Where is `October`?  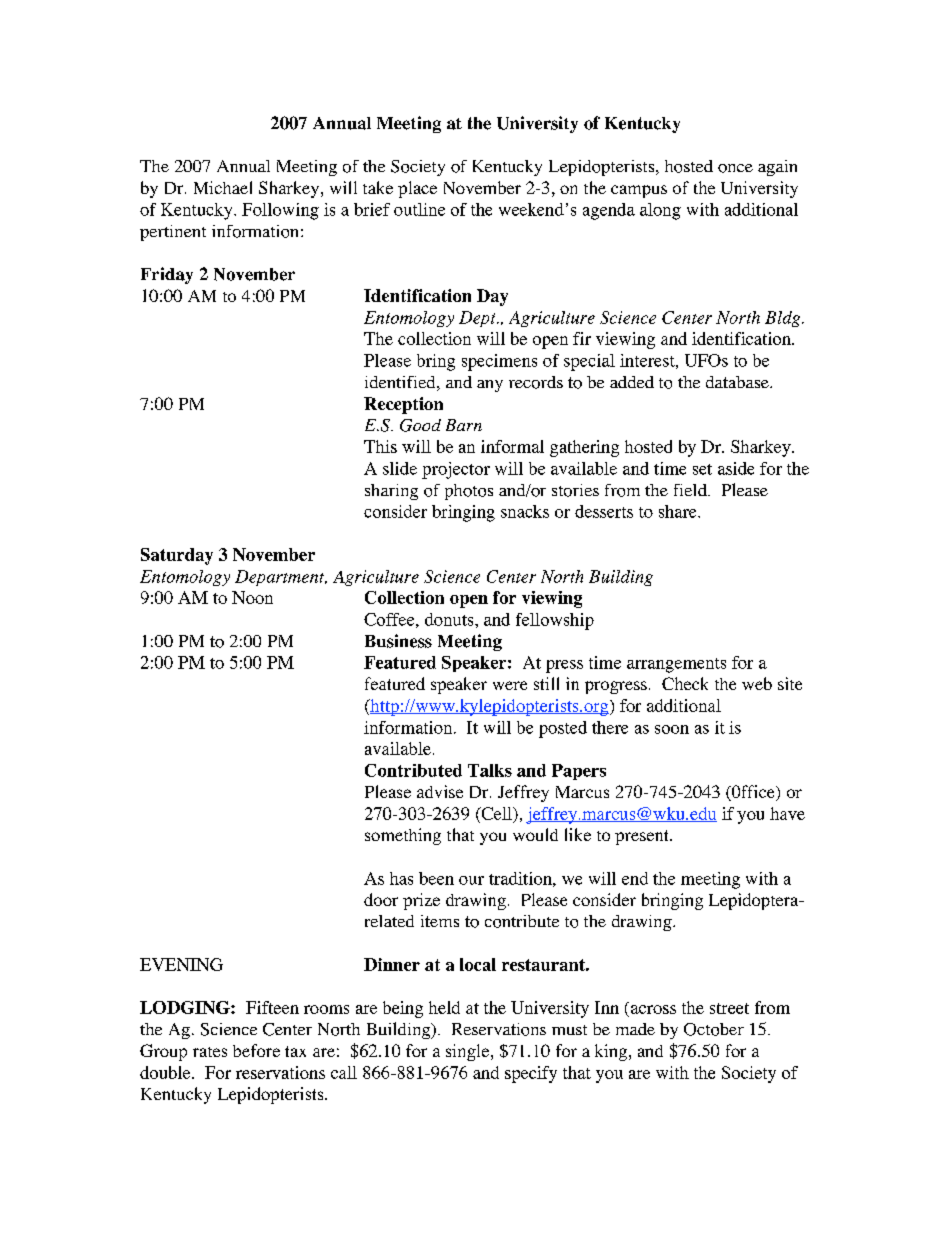 October is located at coordinates (714, 1029).
